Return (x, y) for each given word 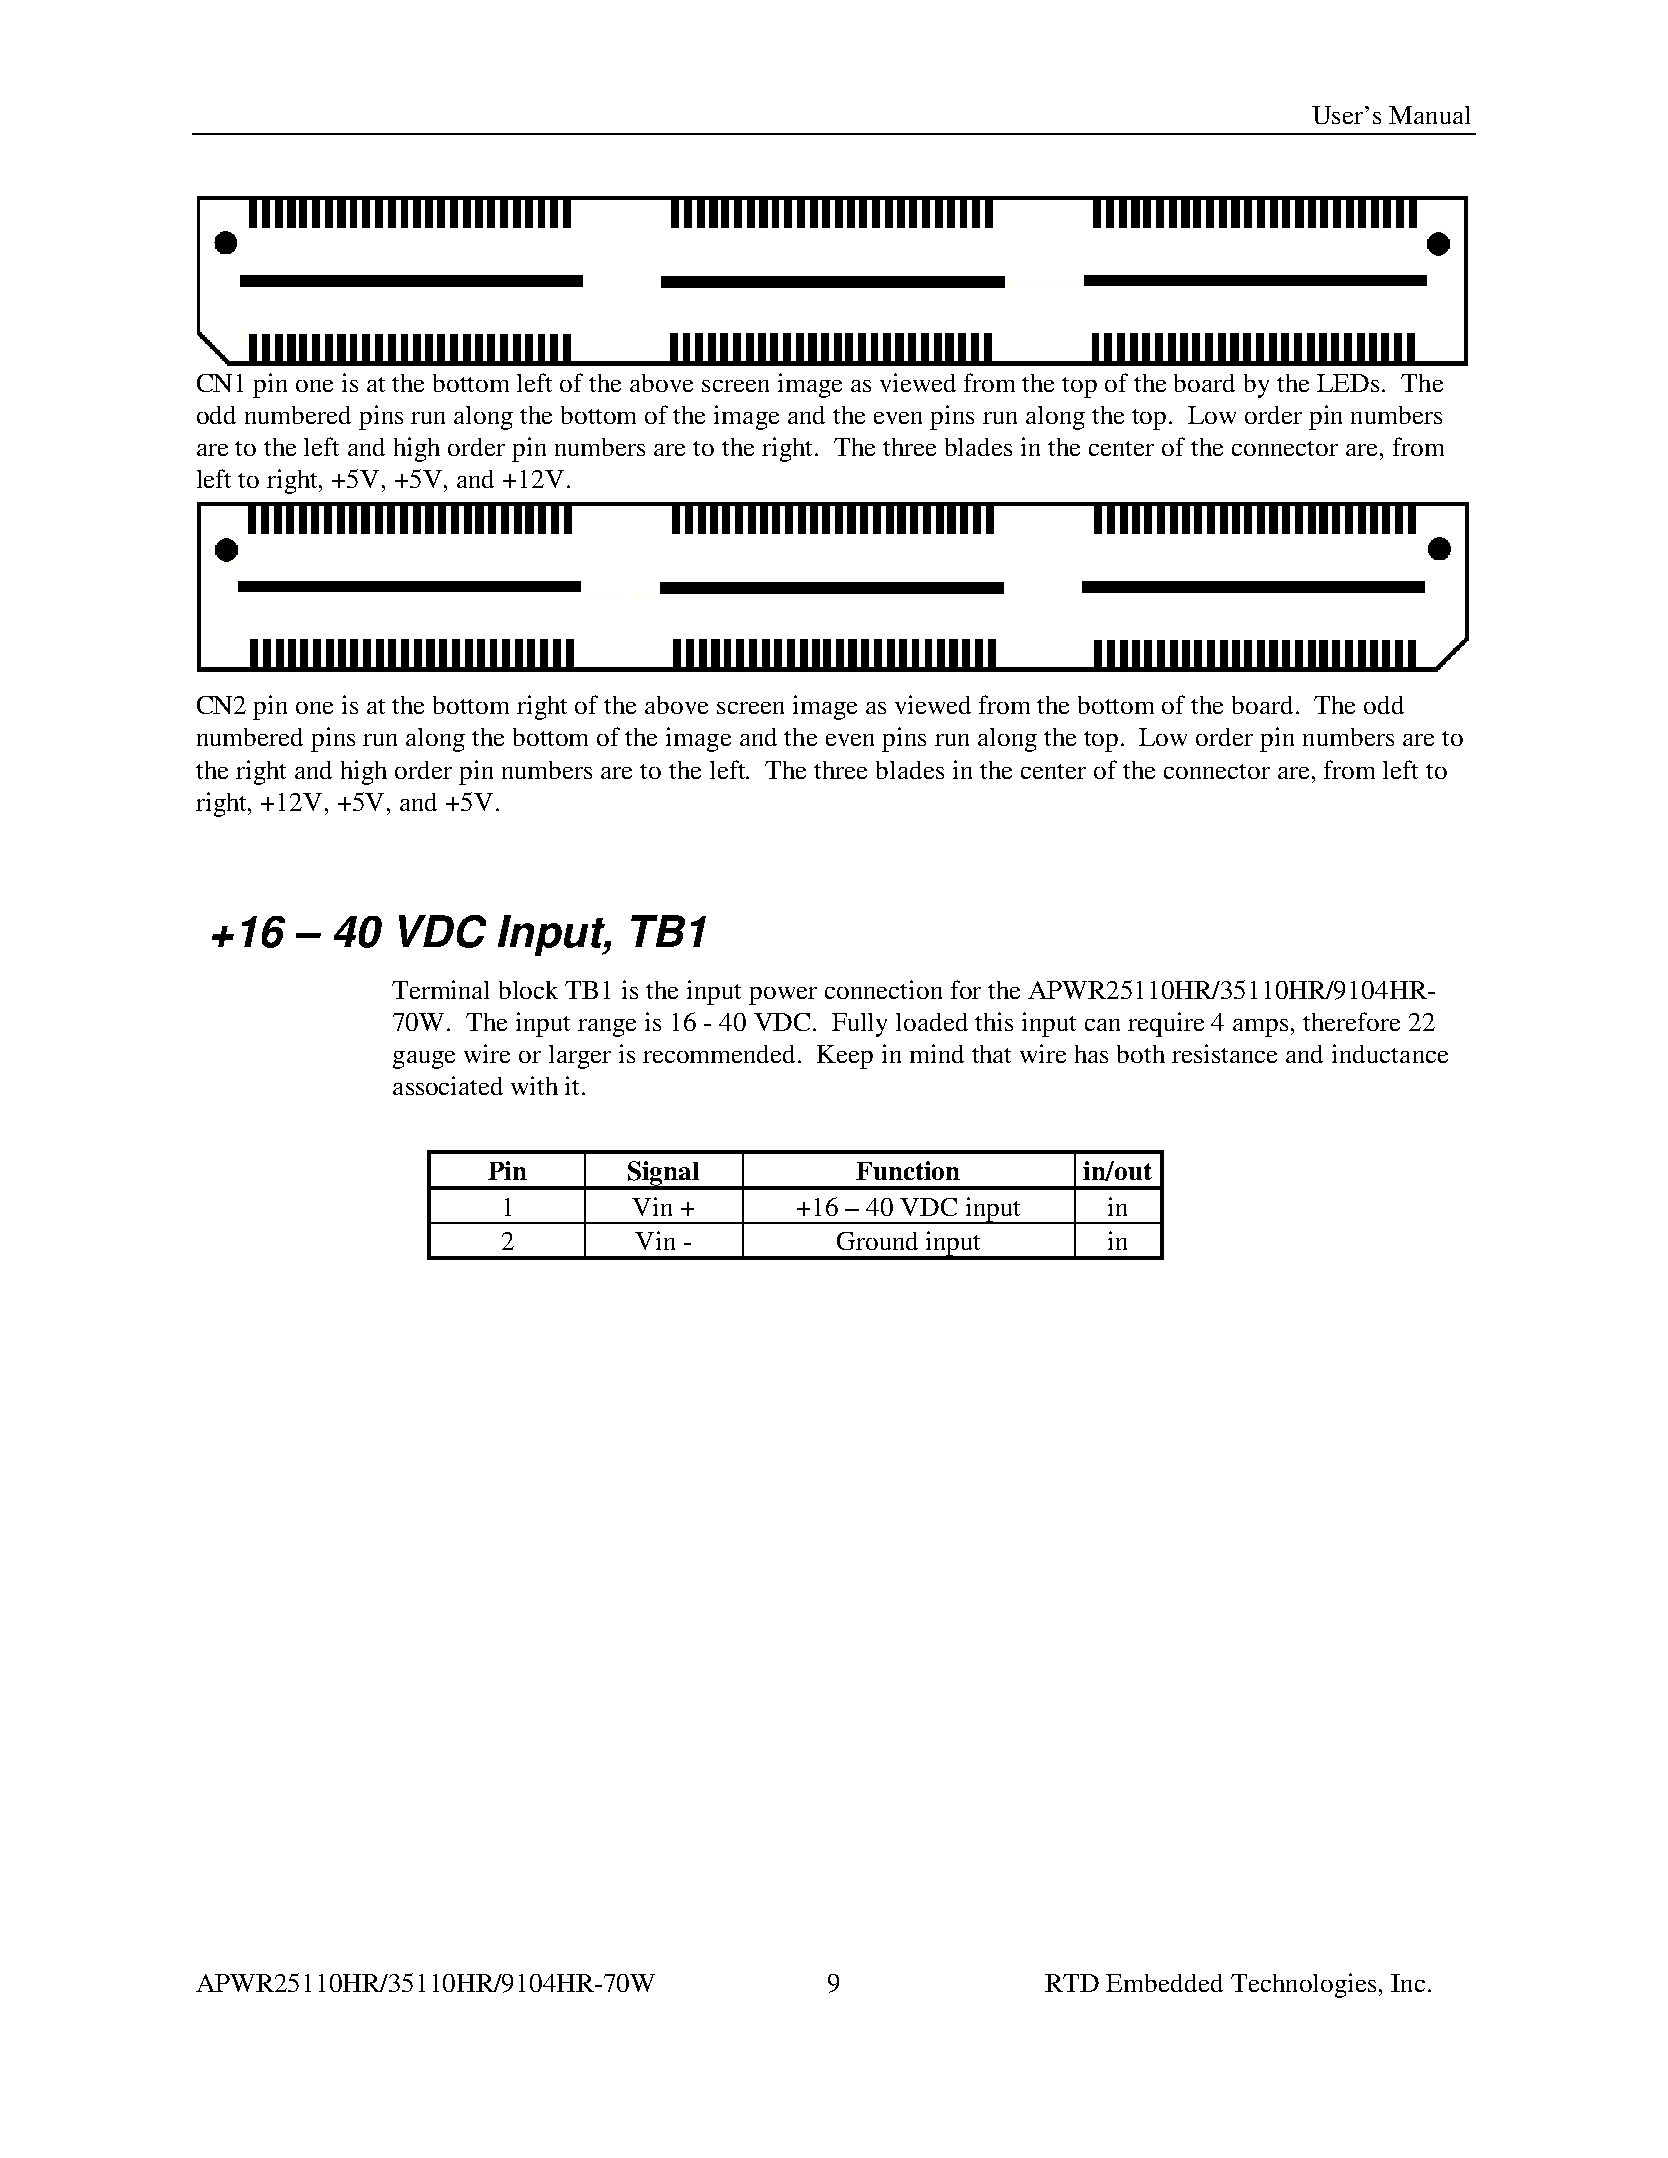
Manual (1429, 115)
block (528, 990)
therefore (1351, 1021)
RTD (1072, 1983)
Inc (1408, 1983)
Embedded (1164, 1983)
